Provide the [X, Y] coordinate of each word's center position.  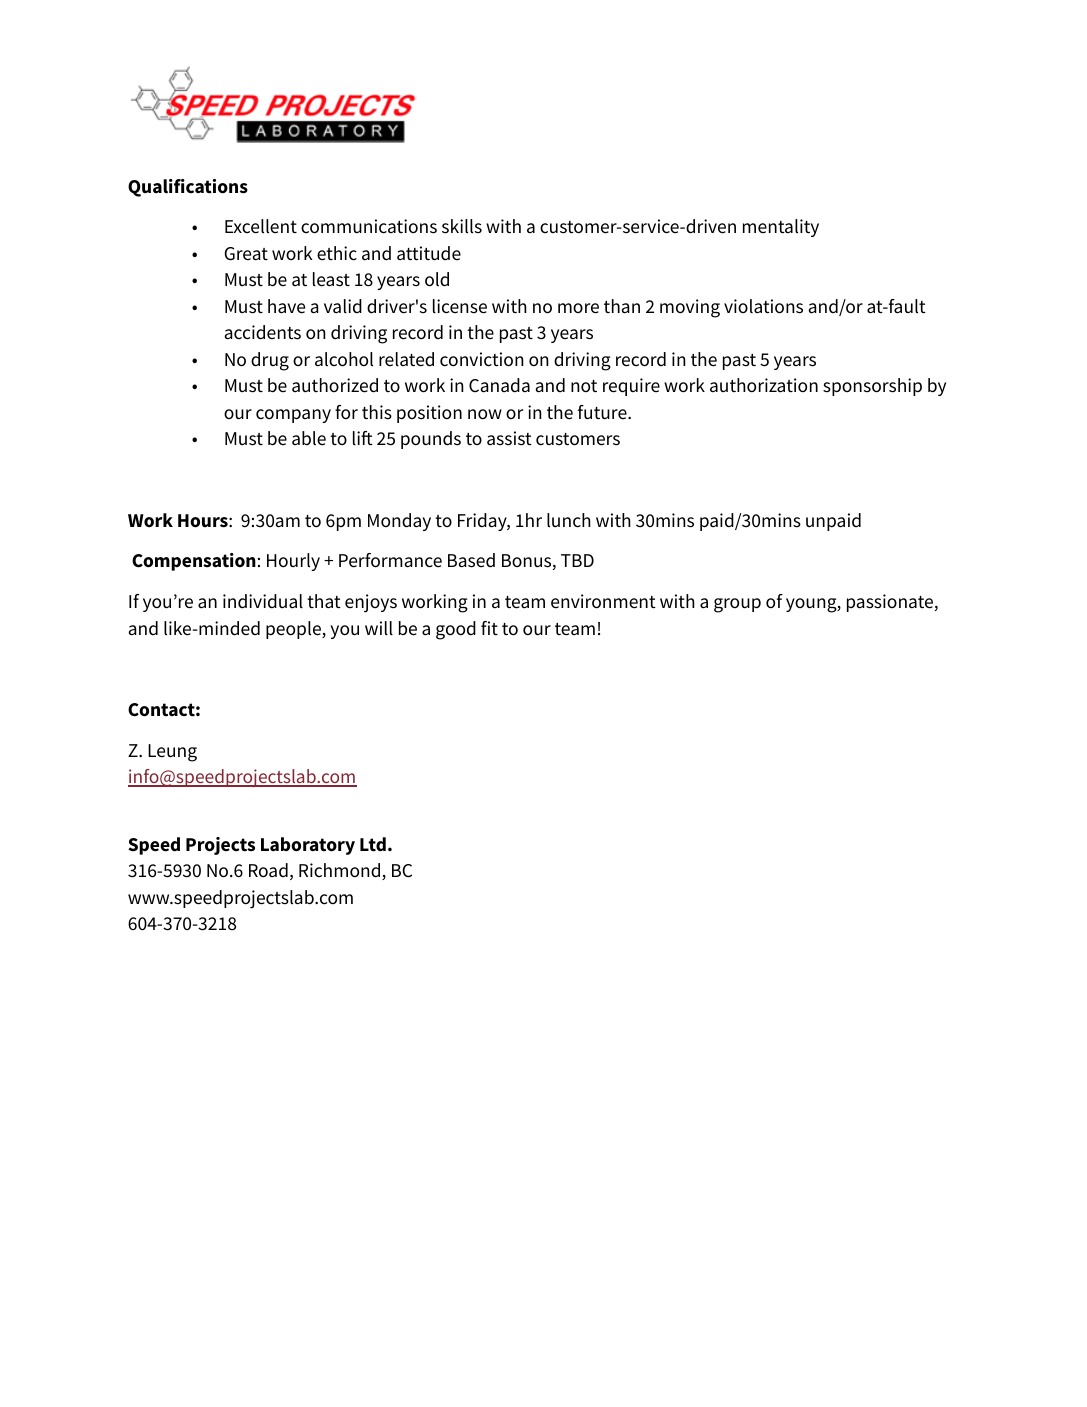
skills [462, 226]
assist [509, 438]
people [294, 630]
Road [268, 870]
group [737, 605]
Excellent [261, 226]
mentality [781, 228]
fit [489, 628]
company [293, 416]
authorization [764, 385]
